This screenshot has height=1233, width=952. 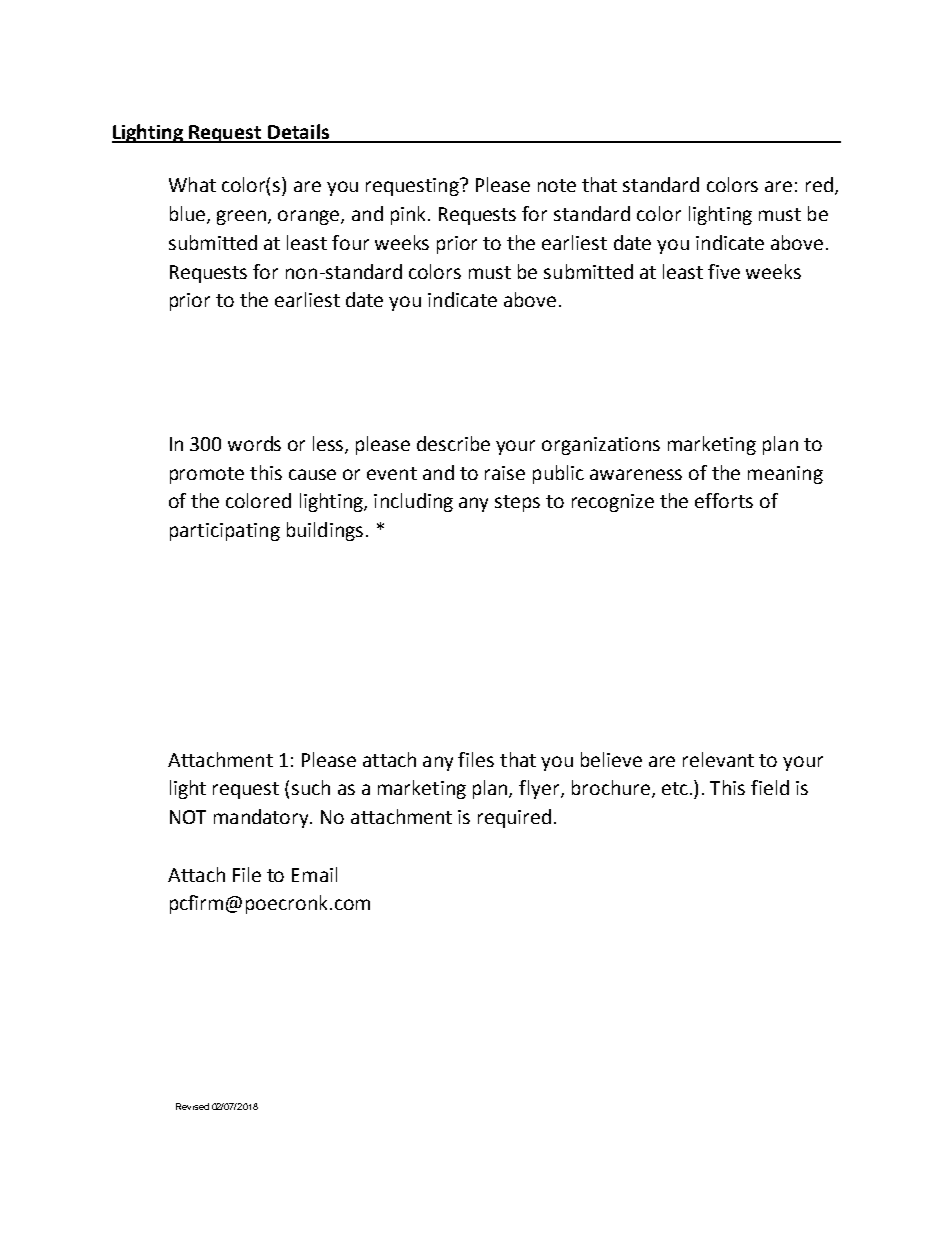 What do you see at coordinates (350, 242) in the screenshot?
I see `four` at bounding box center [350, 242].
